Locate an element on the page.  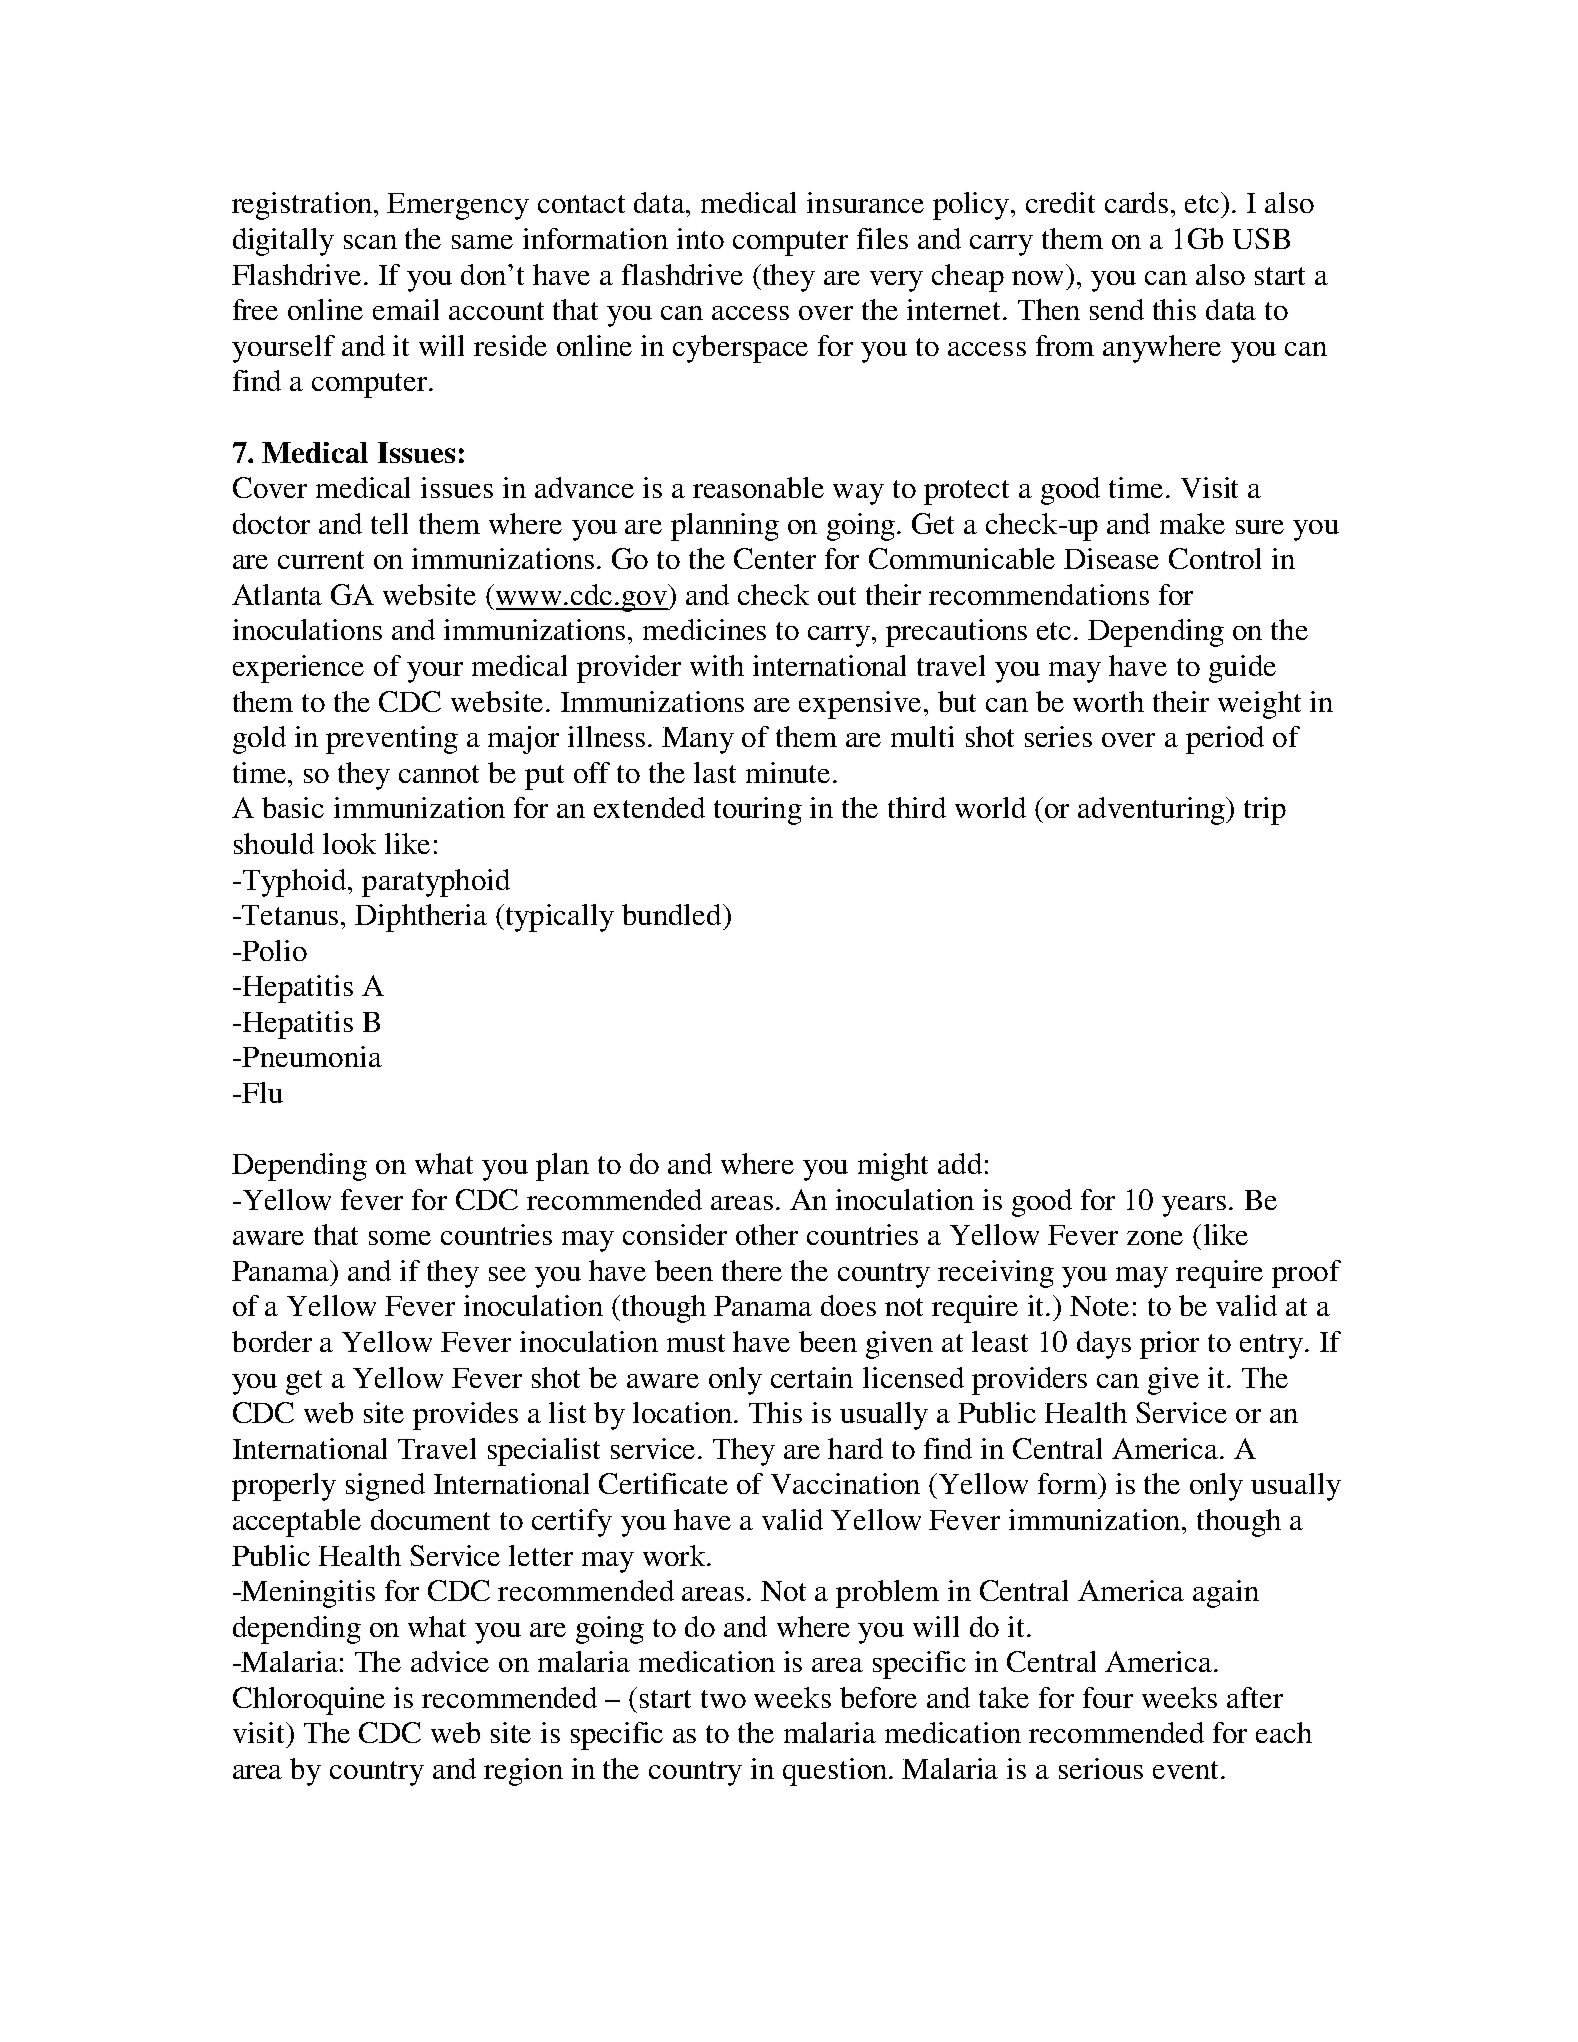
into is located at coordinates (700, 238).
